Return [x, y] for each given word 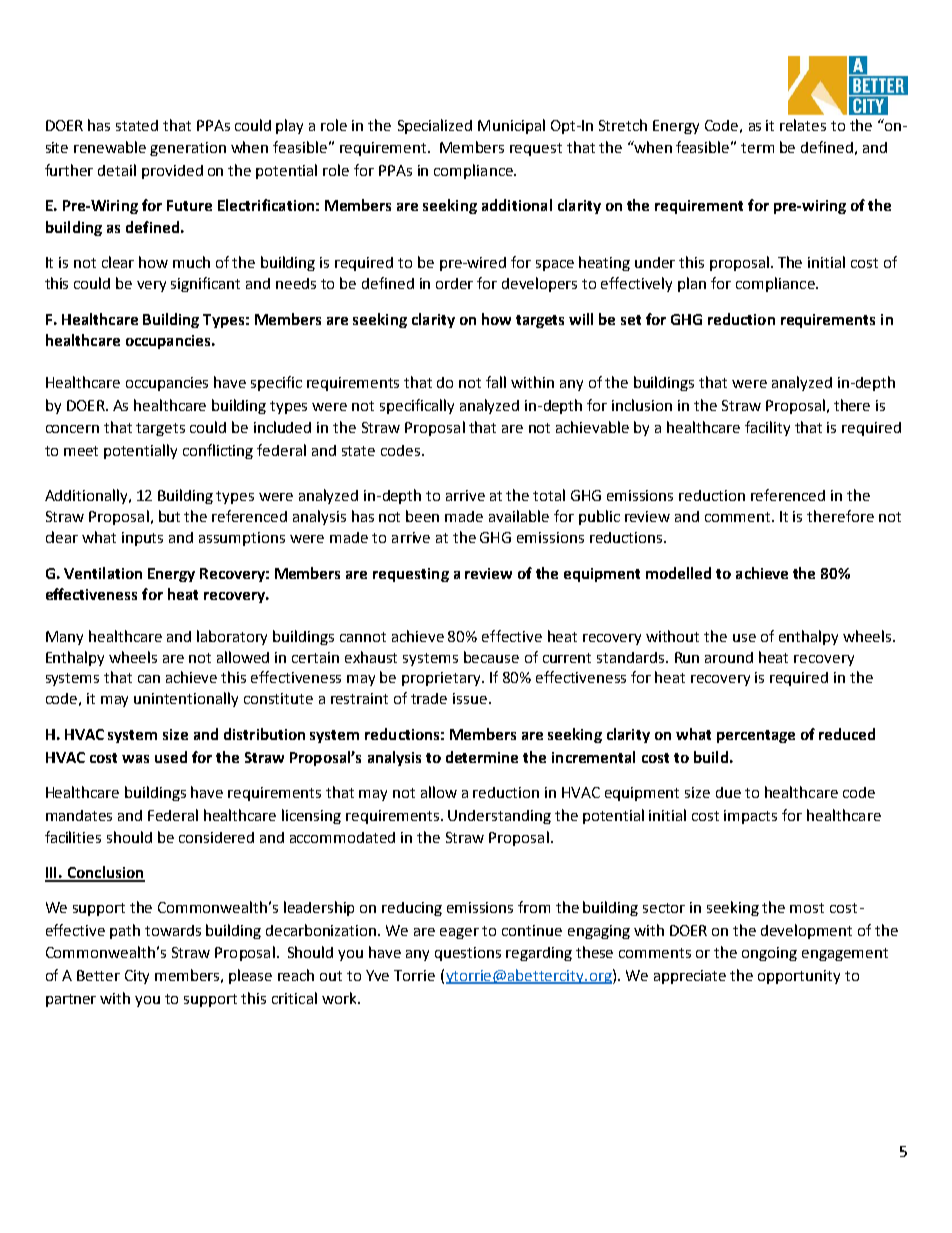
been [422, 516]
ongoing [769, 954]
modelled [678, 573]
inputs [142, 539]
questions [468, 954]
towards [173, 930]
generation [188, 149]
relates [803, 125]
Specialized [435, 126]
